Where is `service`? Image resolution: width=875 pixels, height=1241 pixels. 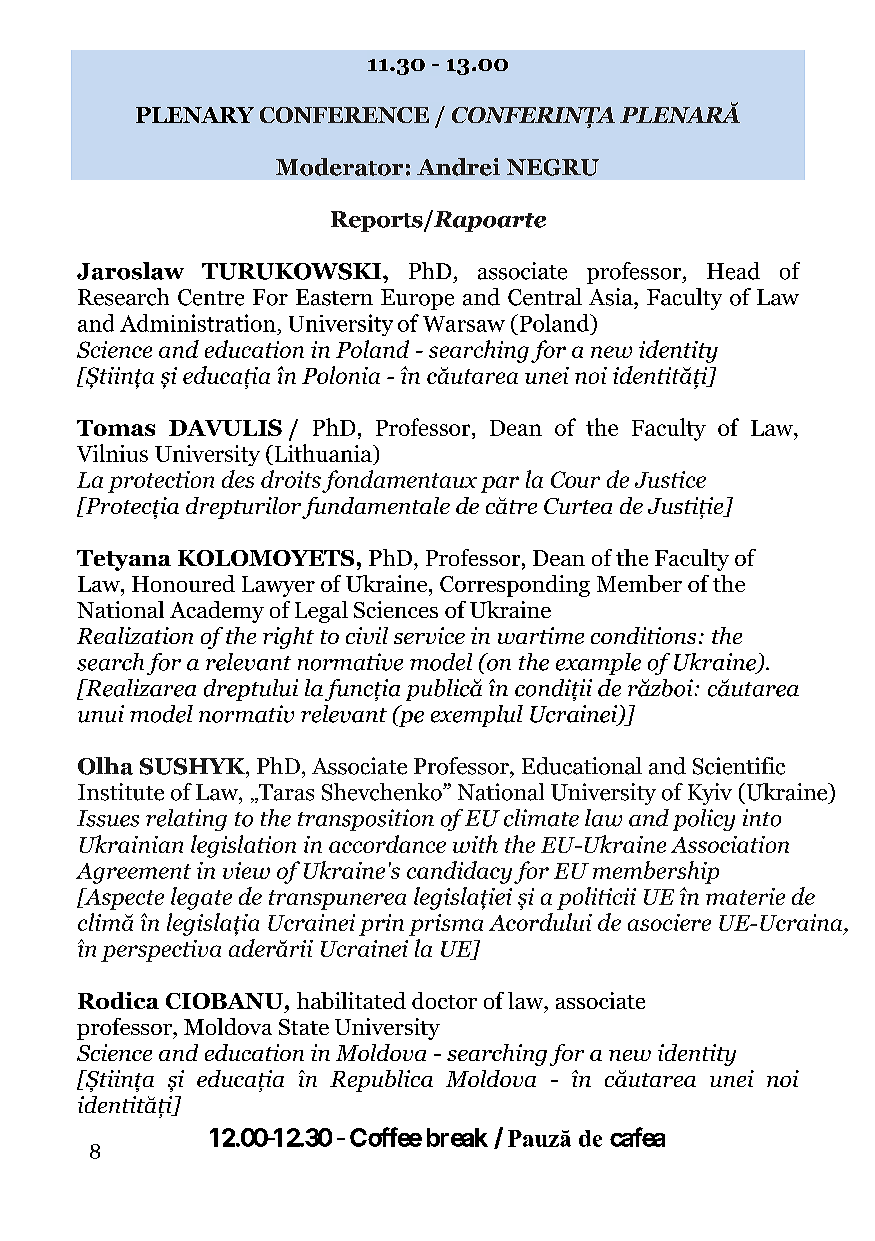
service is located at coordinates (429, 635).
